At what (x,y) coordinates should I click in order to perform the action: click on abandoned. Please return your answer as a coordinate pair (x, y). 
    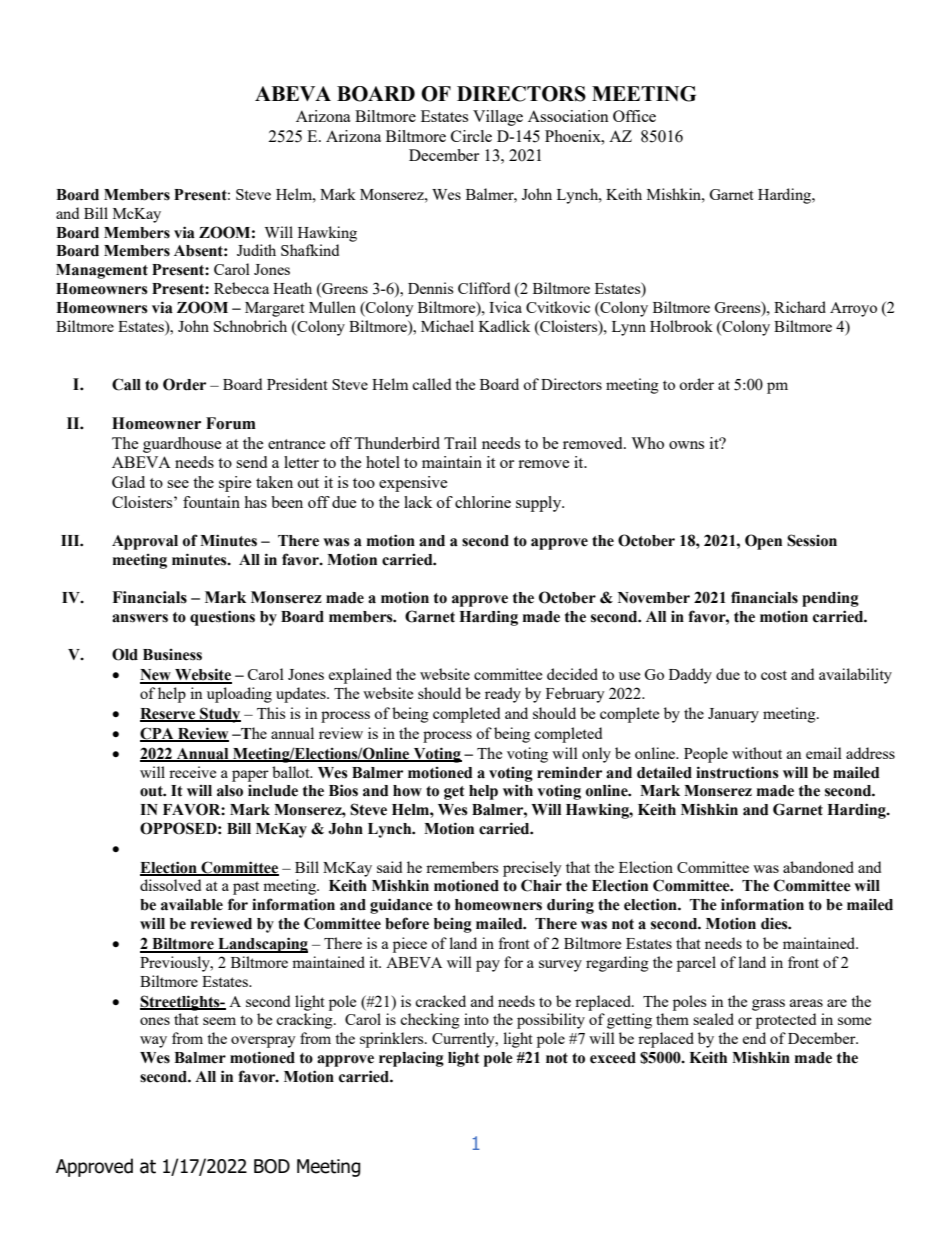
    Looking at the image, I should click on (818, 867).
